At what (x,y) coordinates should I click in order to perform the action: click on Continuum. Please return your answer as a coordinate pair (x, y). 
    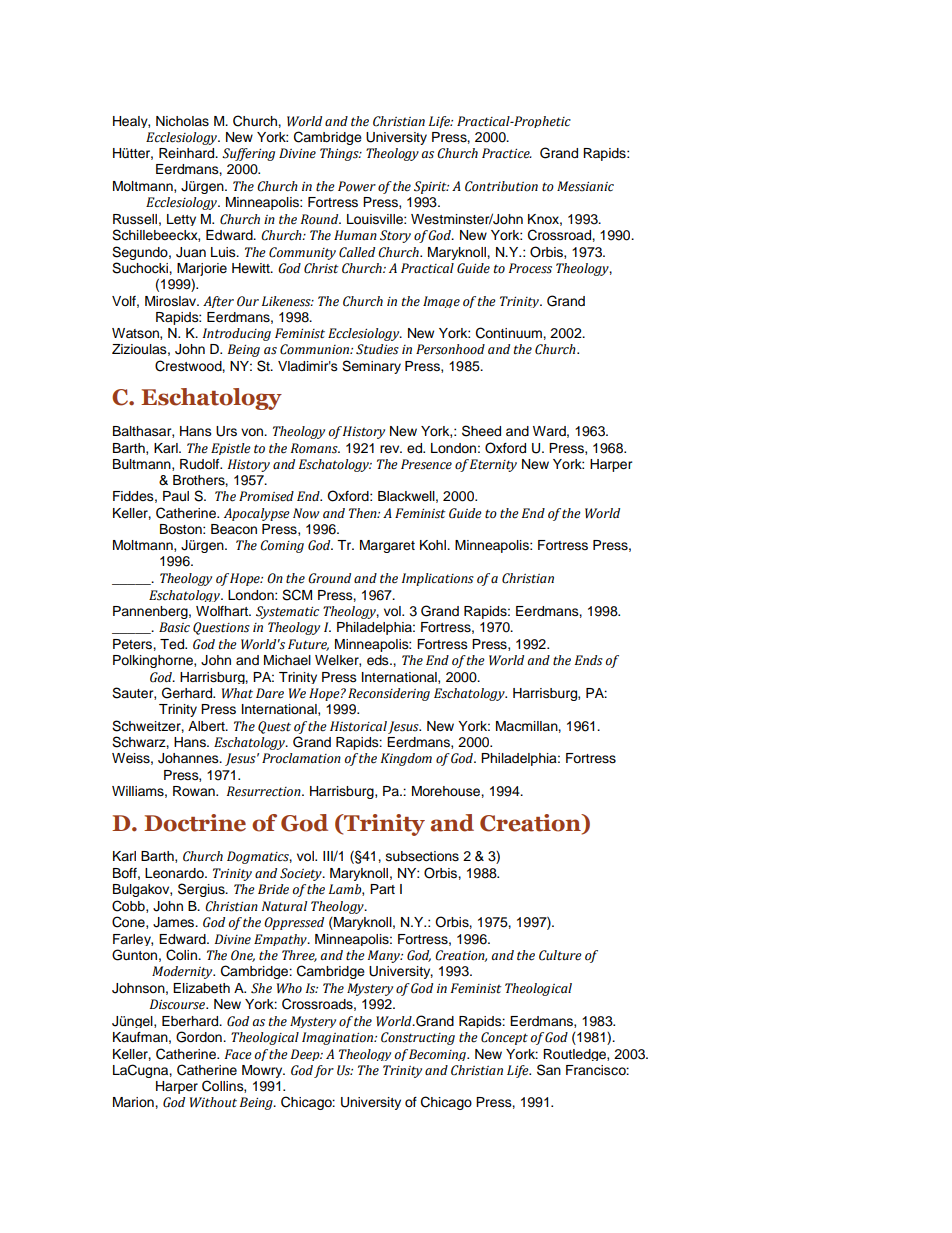
    Looking at the image, I should click on (510, 333).
